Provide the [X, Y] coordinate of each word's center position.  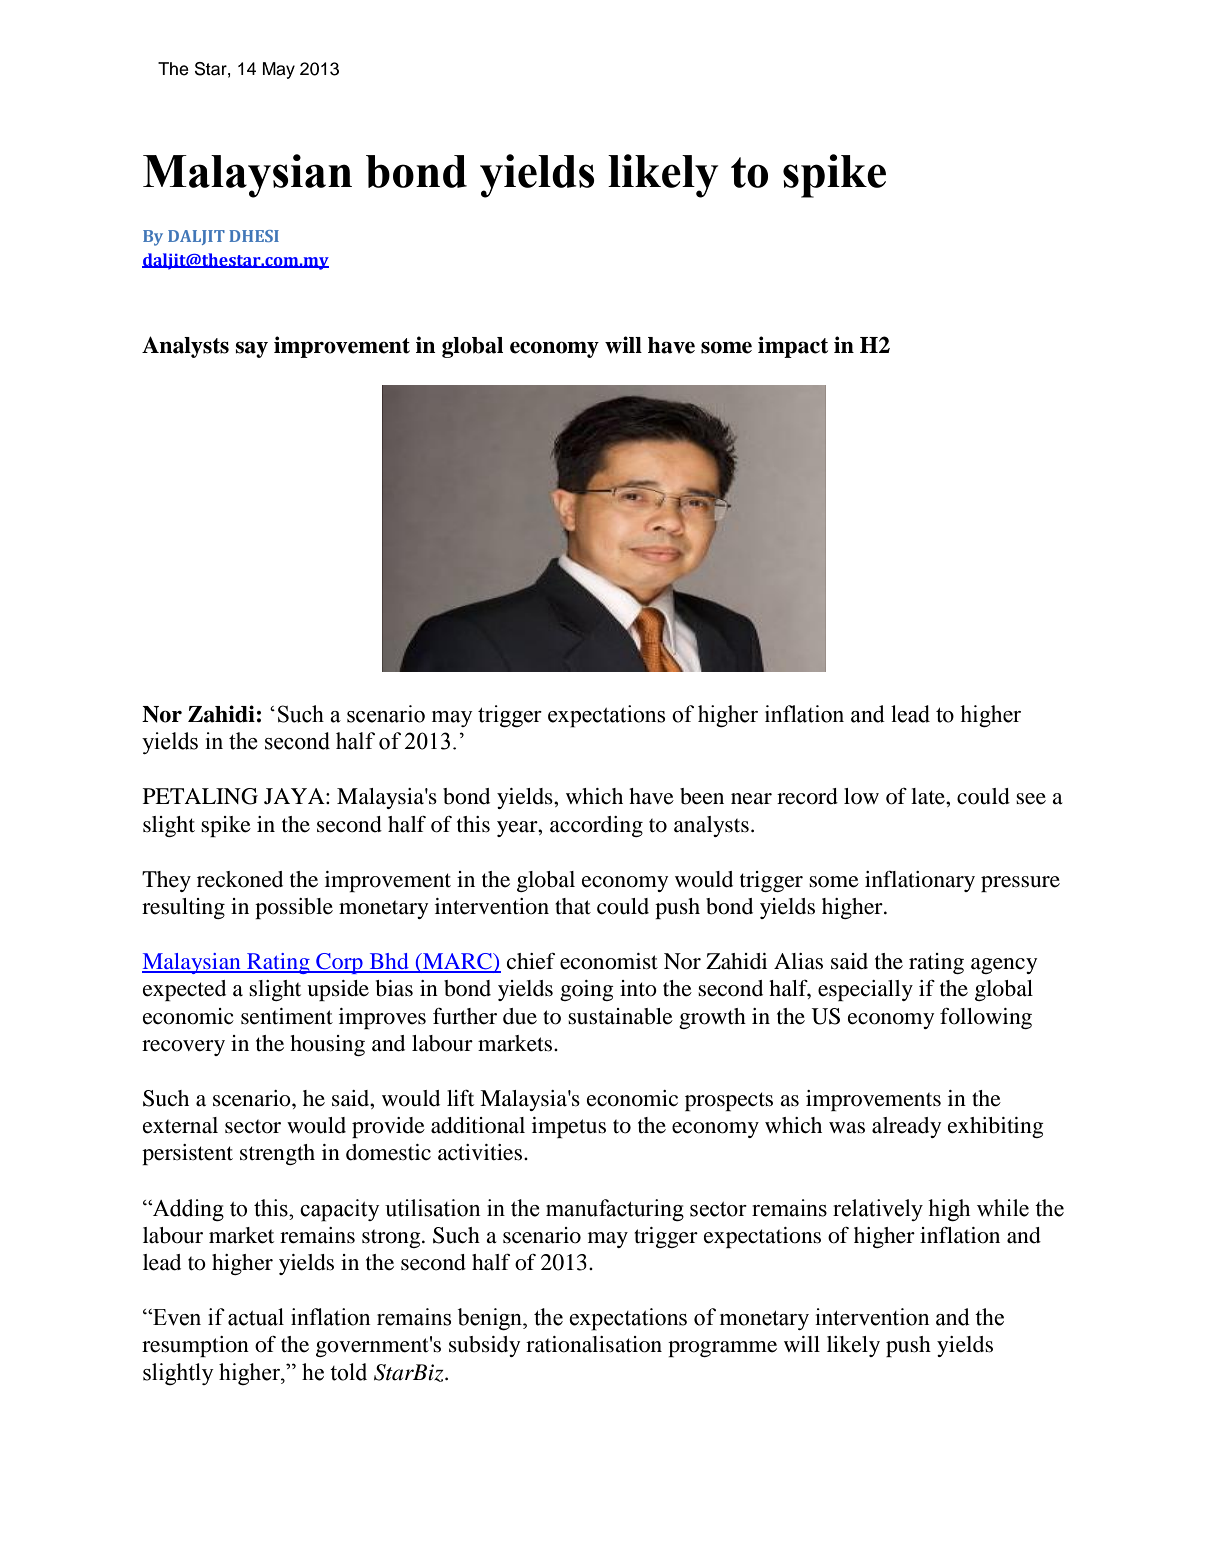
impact [793, 347]
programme [722, 1349]
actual [256, 1317]
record [807, 796]
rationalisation [594, 1344]
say [251, 349]
